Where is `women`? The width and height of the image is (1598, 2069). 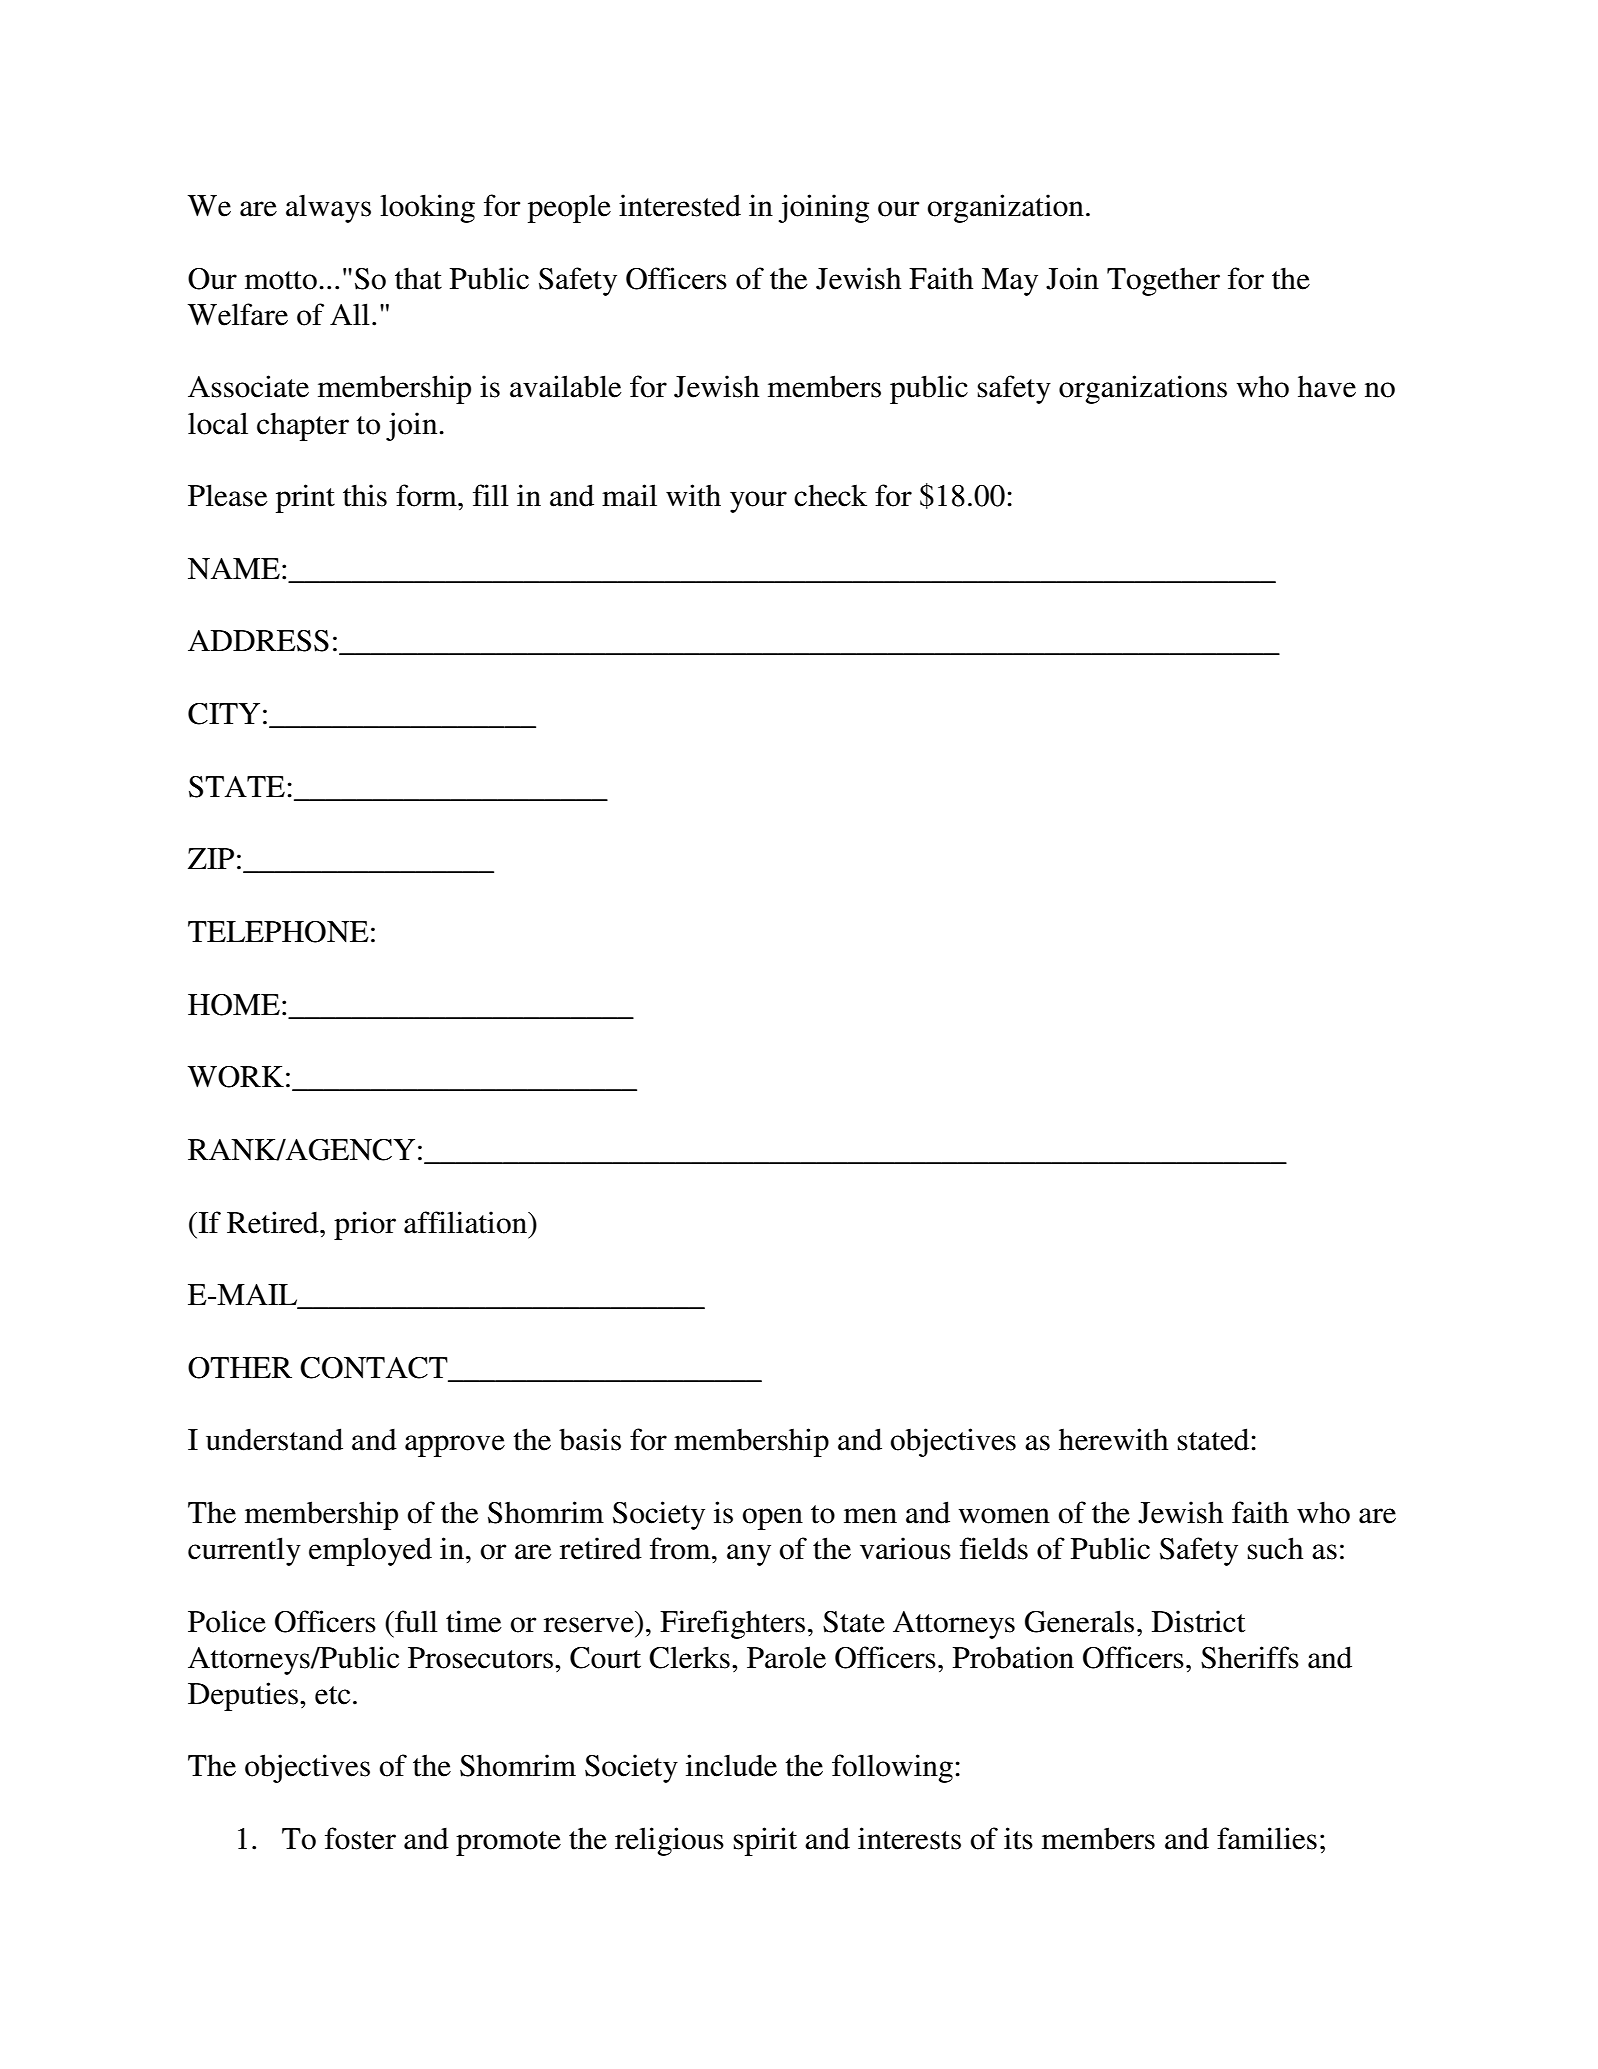 women is located at coordinates (1004, 1516).
